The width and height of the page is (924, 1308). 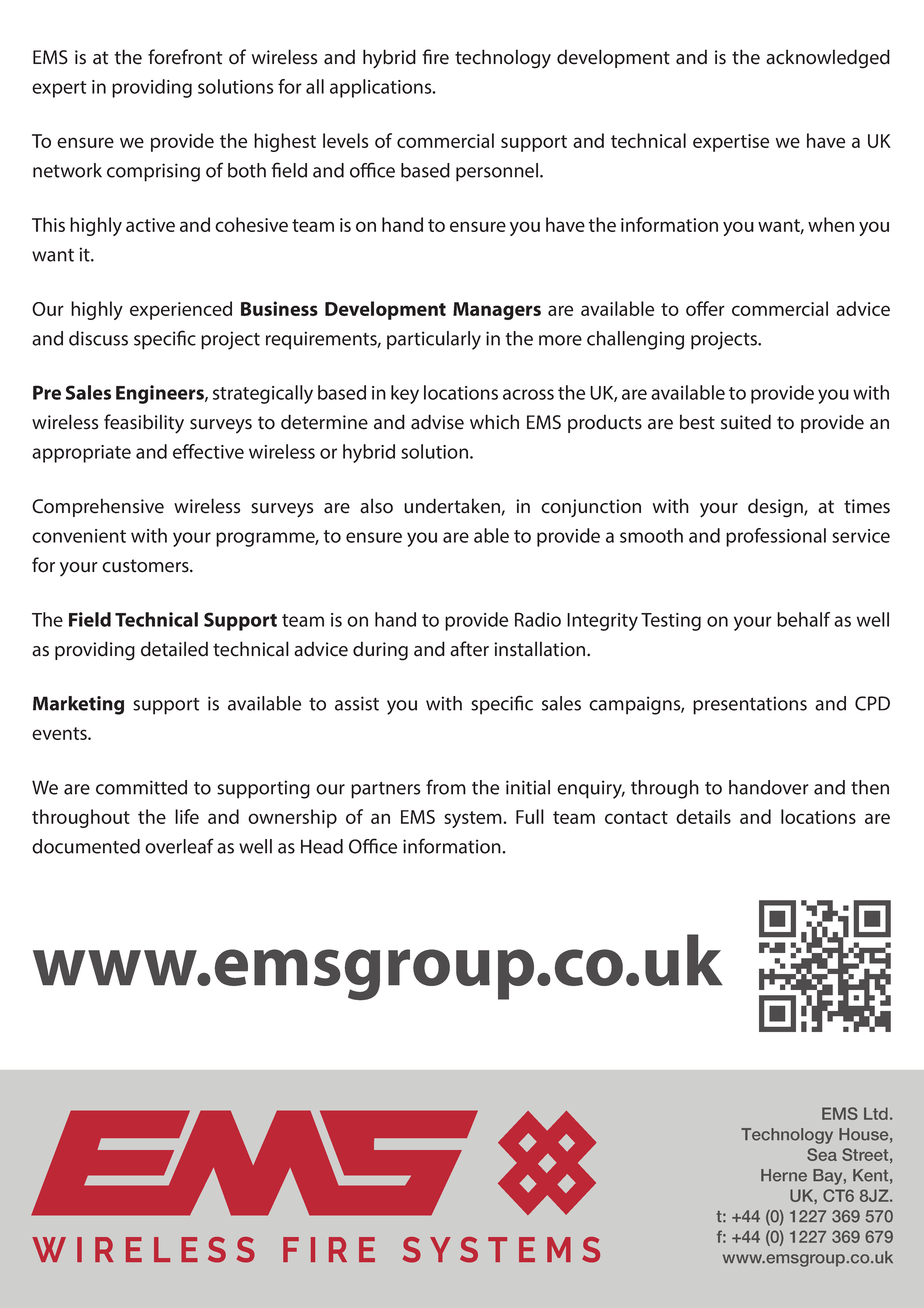 What do you see at coordinates (746, 422) in the page?
I see `suited` at bounding box center [746, 422].
